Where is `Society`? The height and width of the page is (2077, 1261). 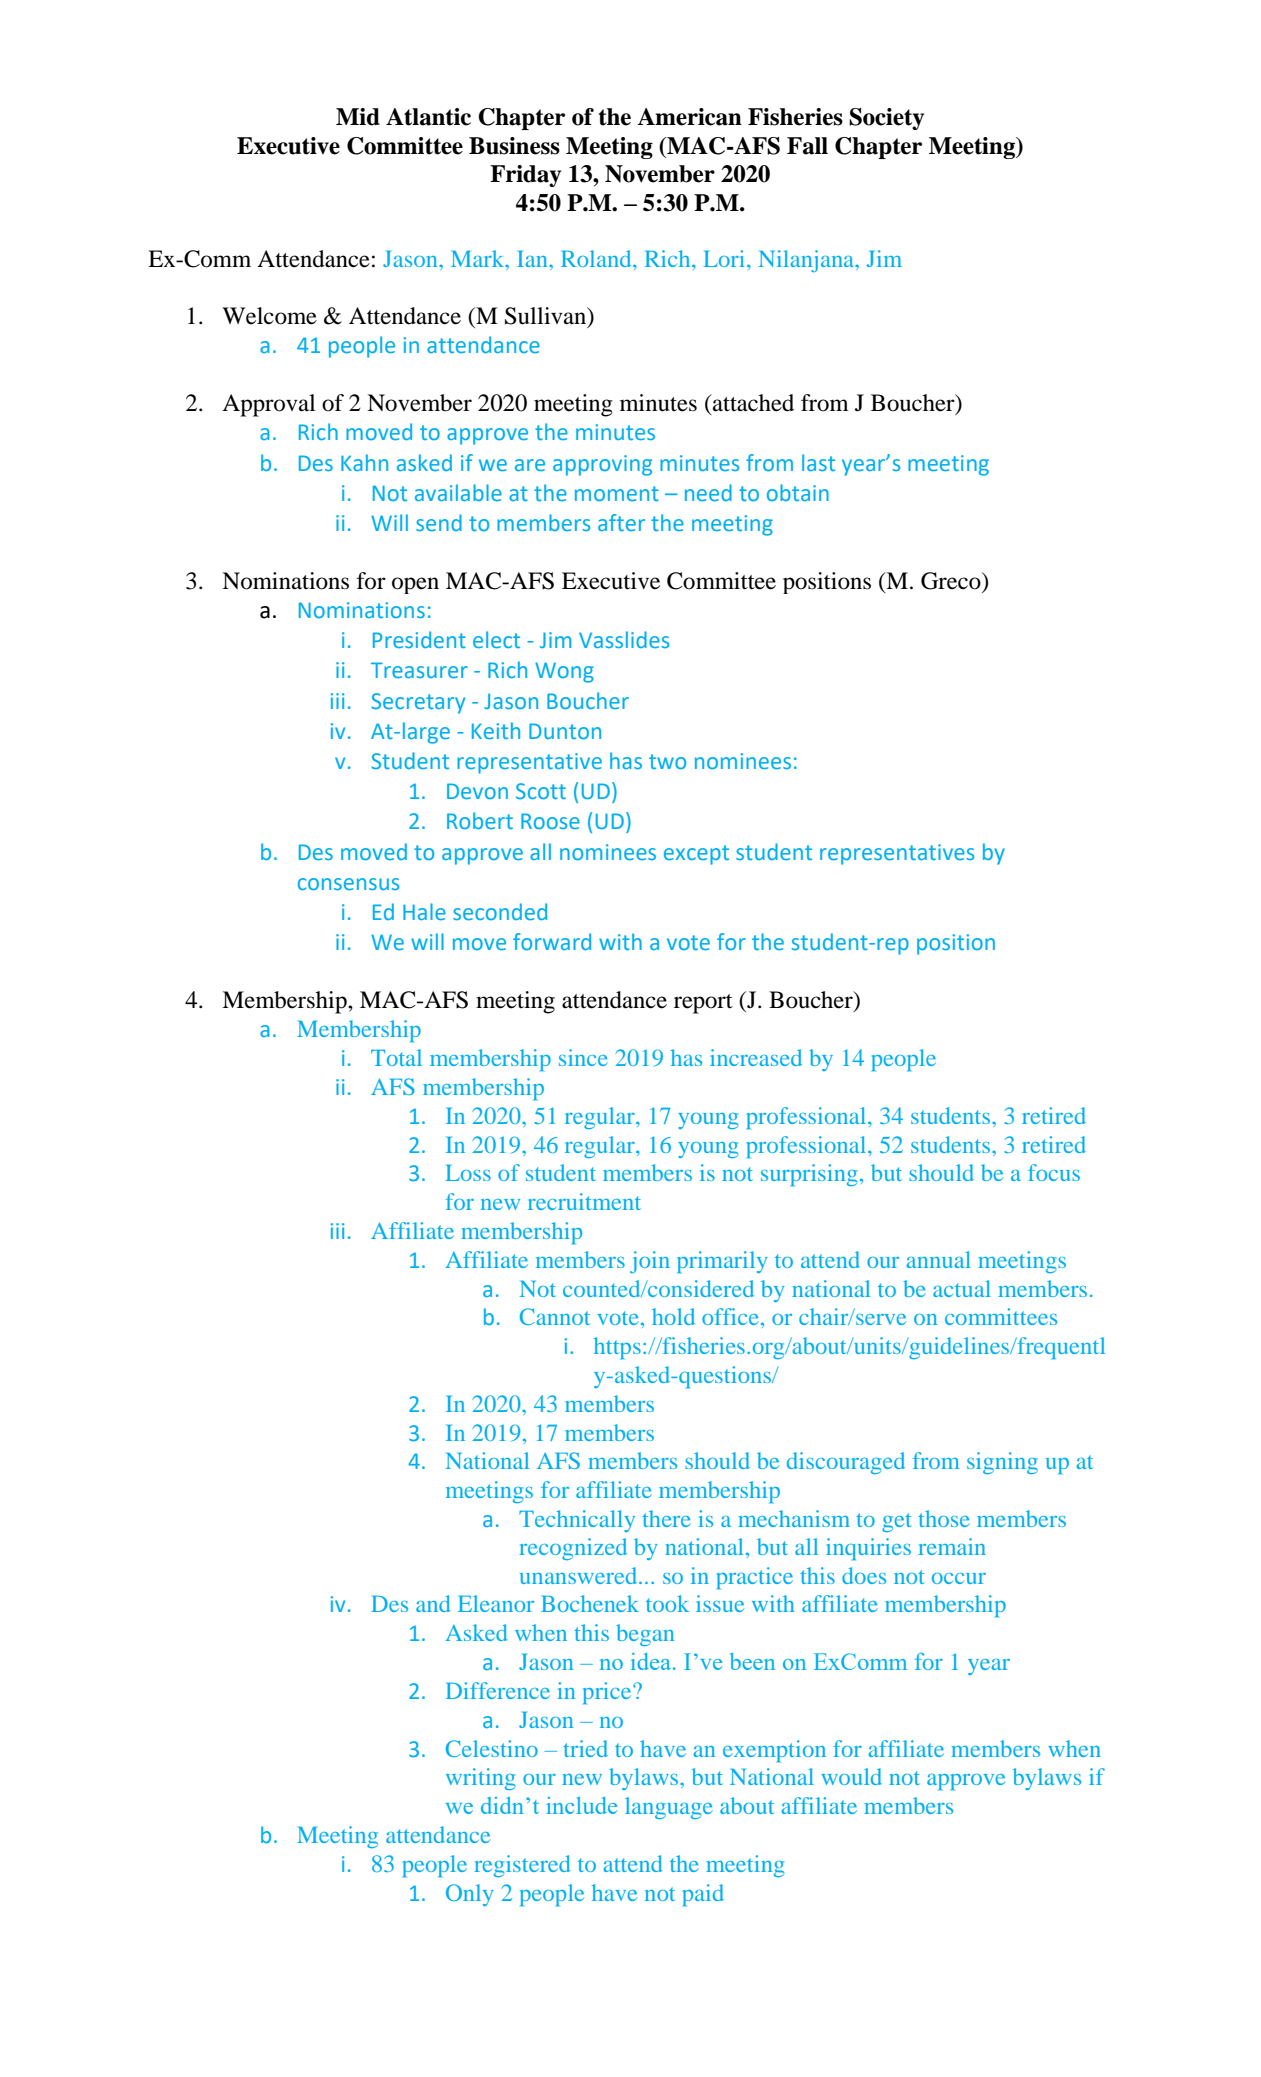 Society is located at coordinates (886, 119).
